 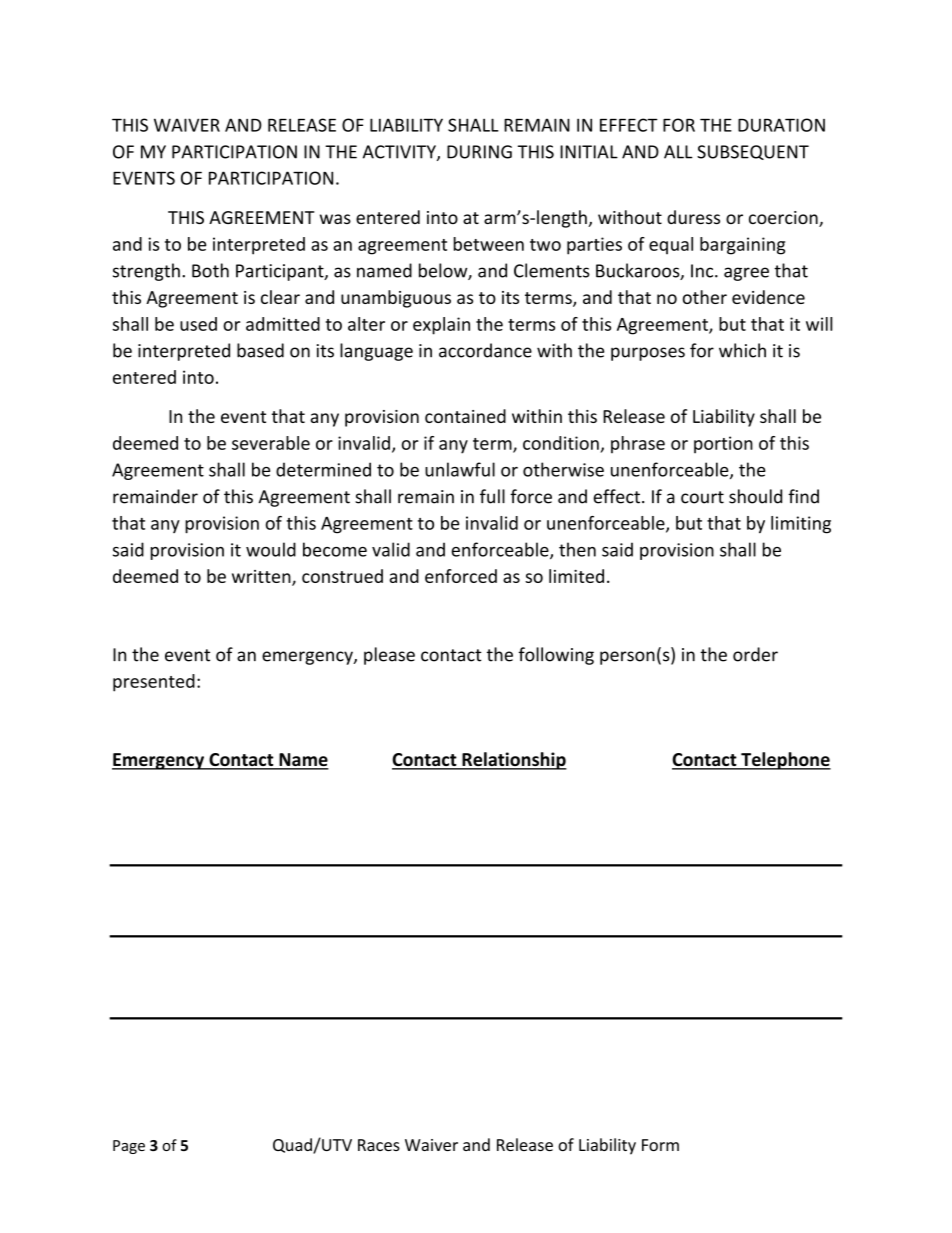 What do you see at coordinates (335, 219) in the screenshot?
I see `was` at bounding box center [335, 219].
